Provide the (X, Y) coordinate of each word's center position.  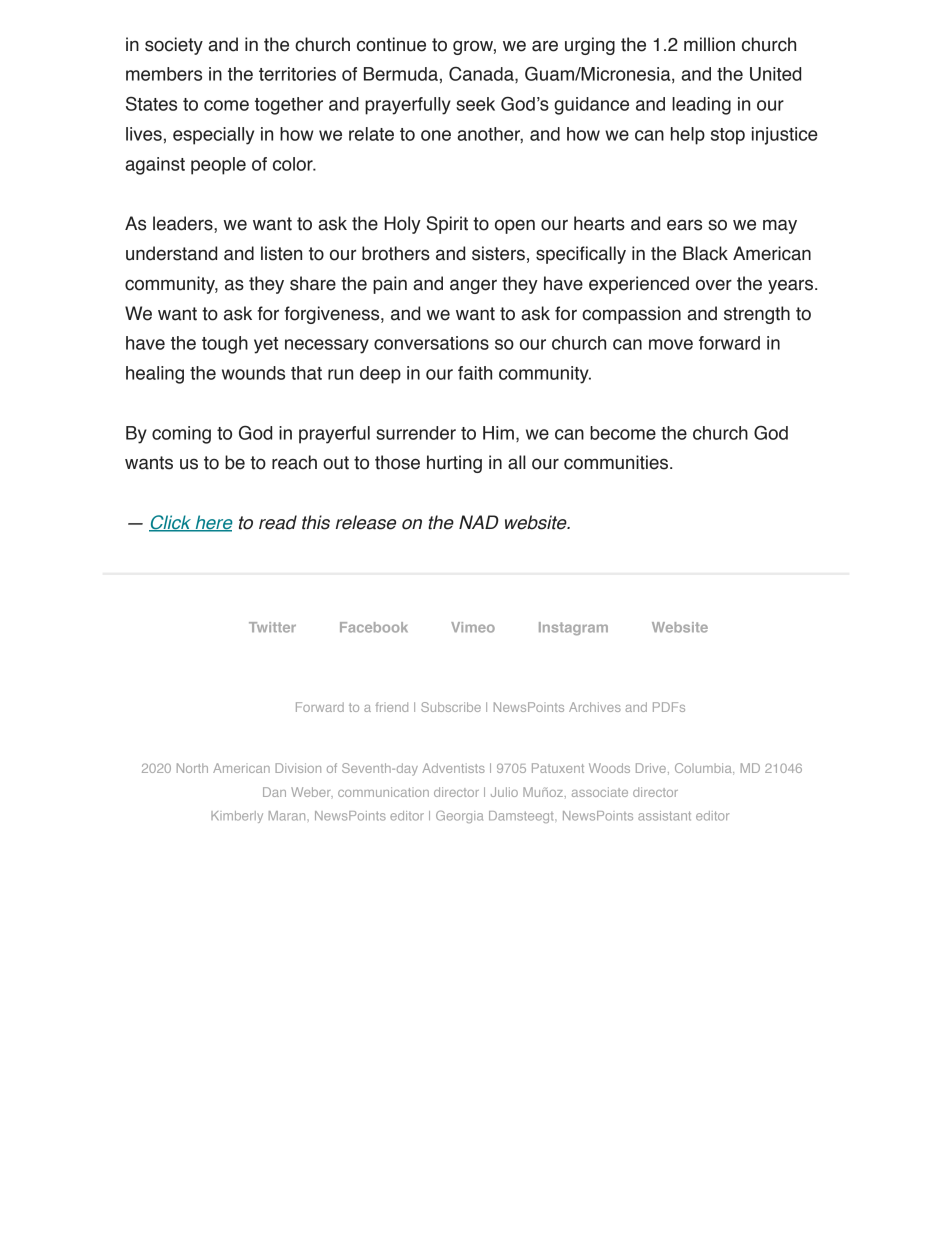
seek (475, 104)
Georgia (459, 817)
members (164, 74)
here (213, 523)
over (714, 285)
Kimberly (237, 817)
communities (617, 462)
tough (225, 345)
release (366, 522)
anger (473, 286)
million (709, 44)
